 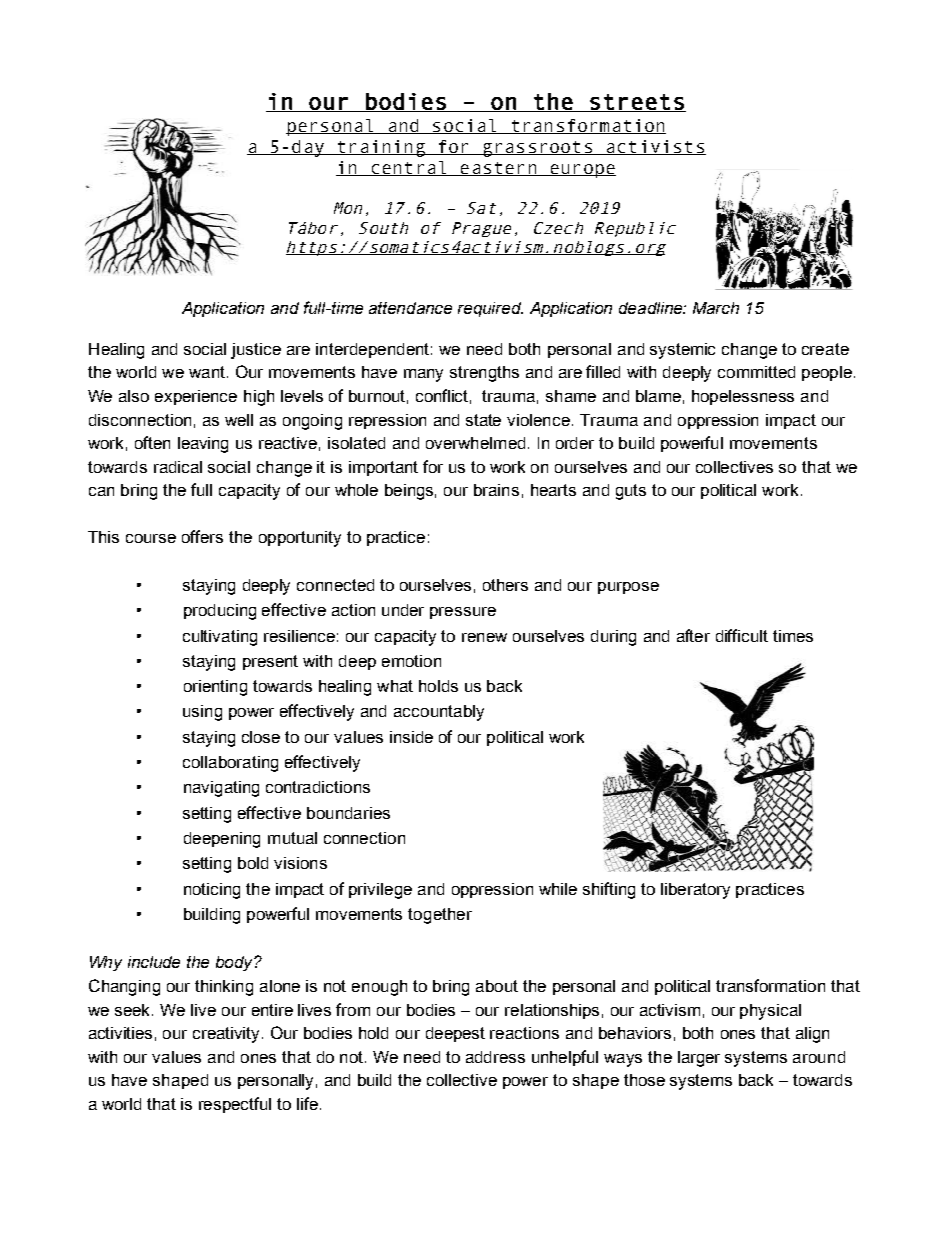 What do you see at coordinates (463, 613) in the screenshot?
I see `pressure` at bounding box center [463, 613].
